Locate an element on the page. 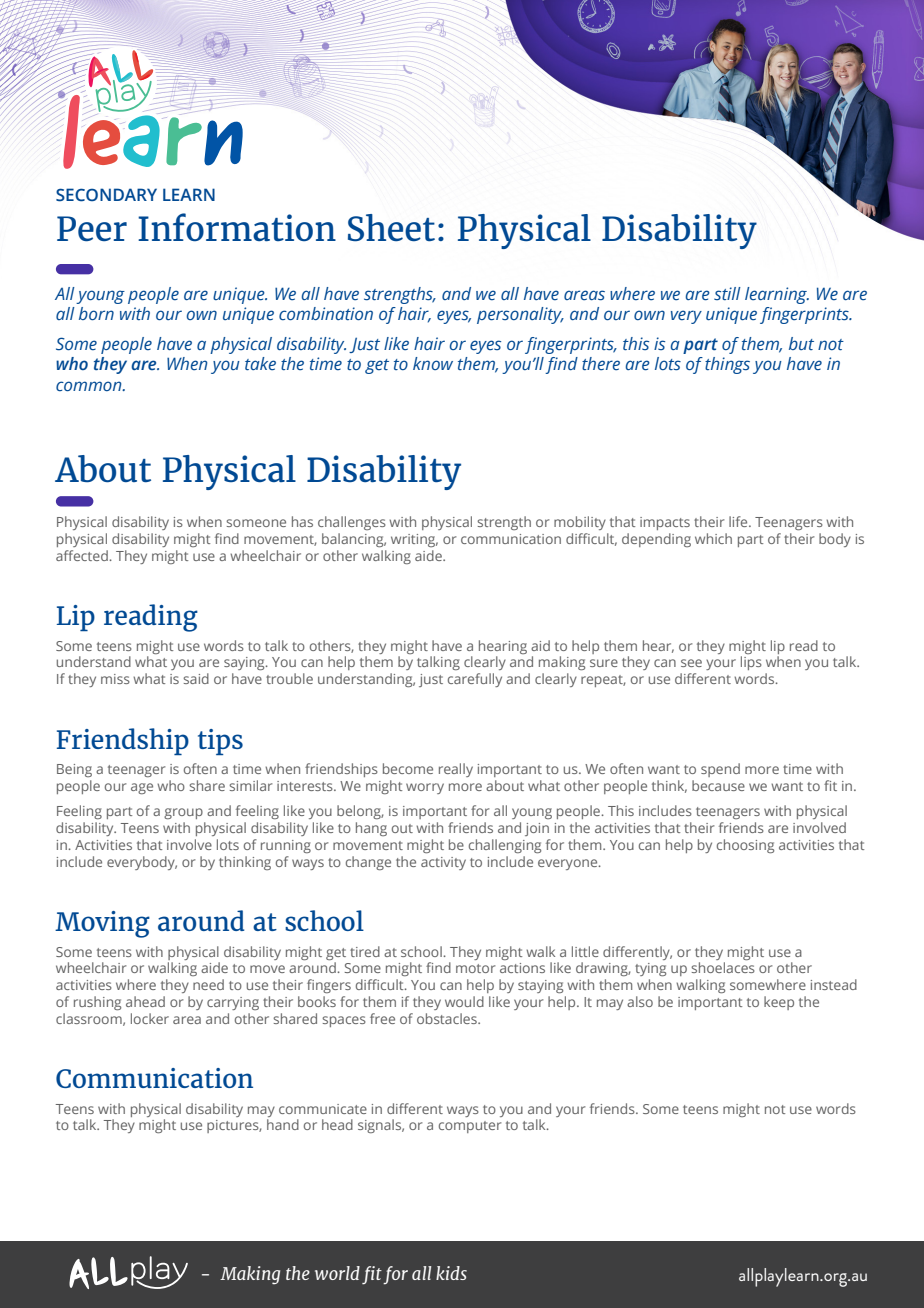 The height and width of the page is (1308, 924). world is located at coordinates (337, 1273).
